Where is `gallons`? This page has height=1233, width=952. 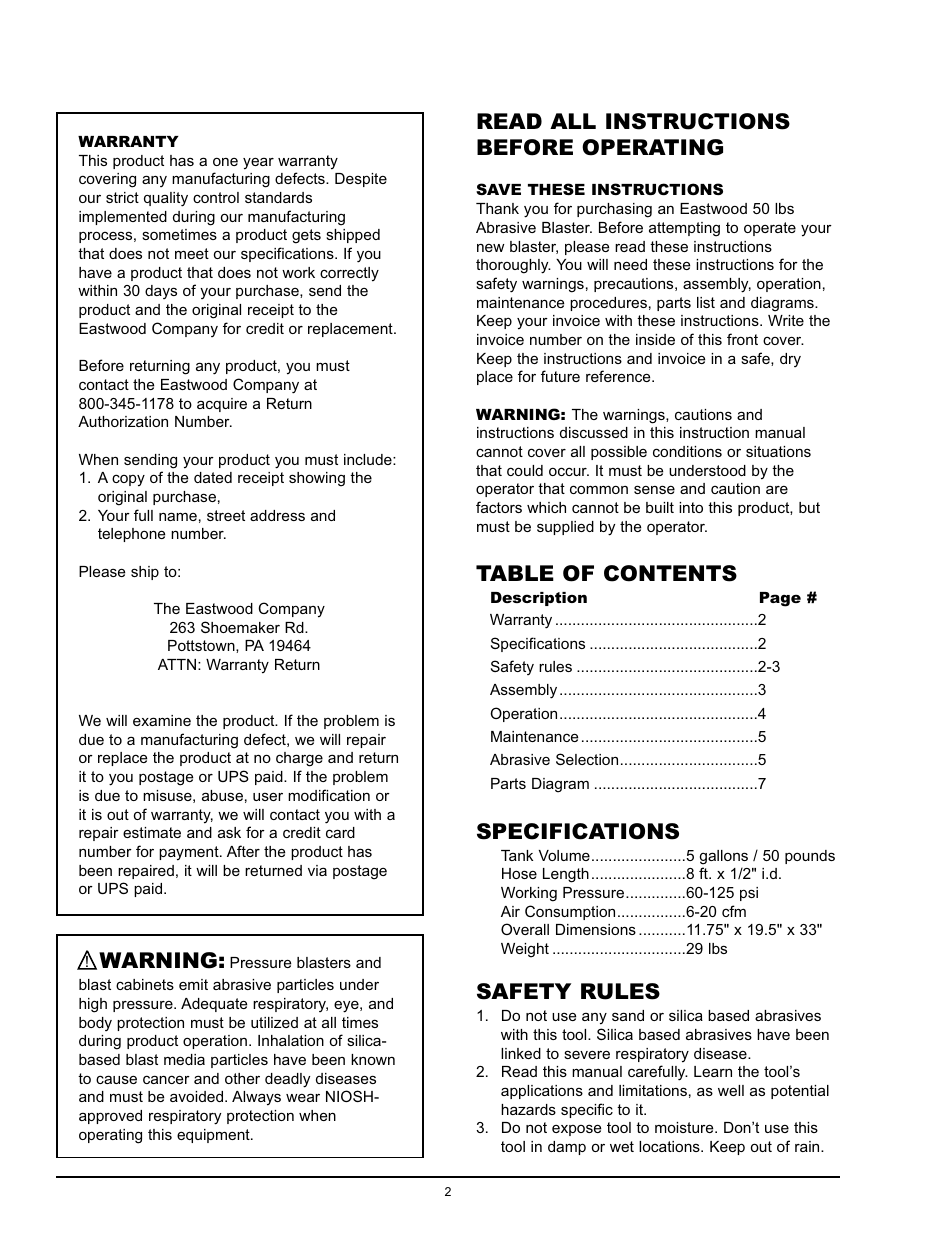
gallons is located at coordinates (724, 857).
